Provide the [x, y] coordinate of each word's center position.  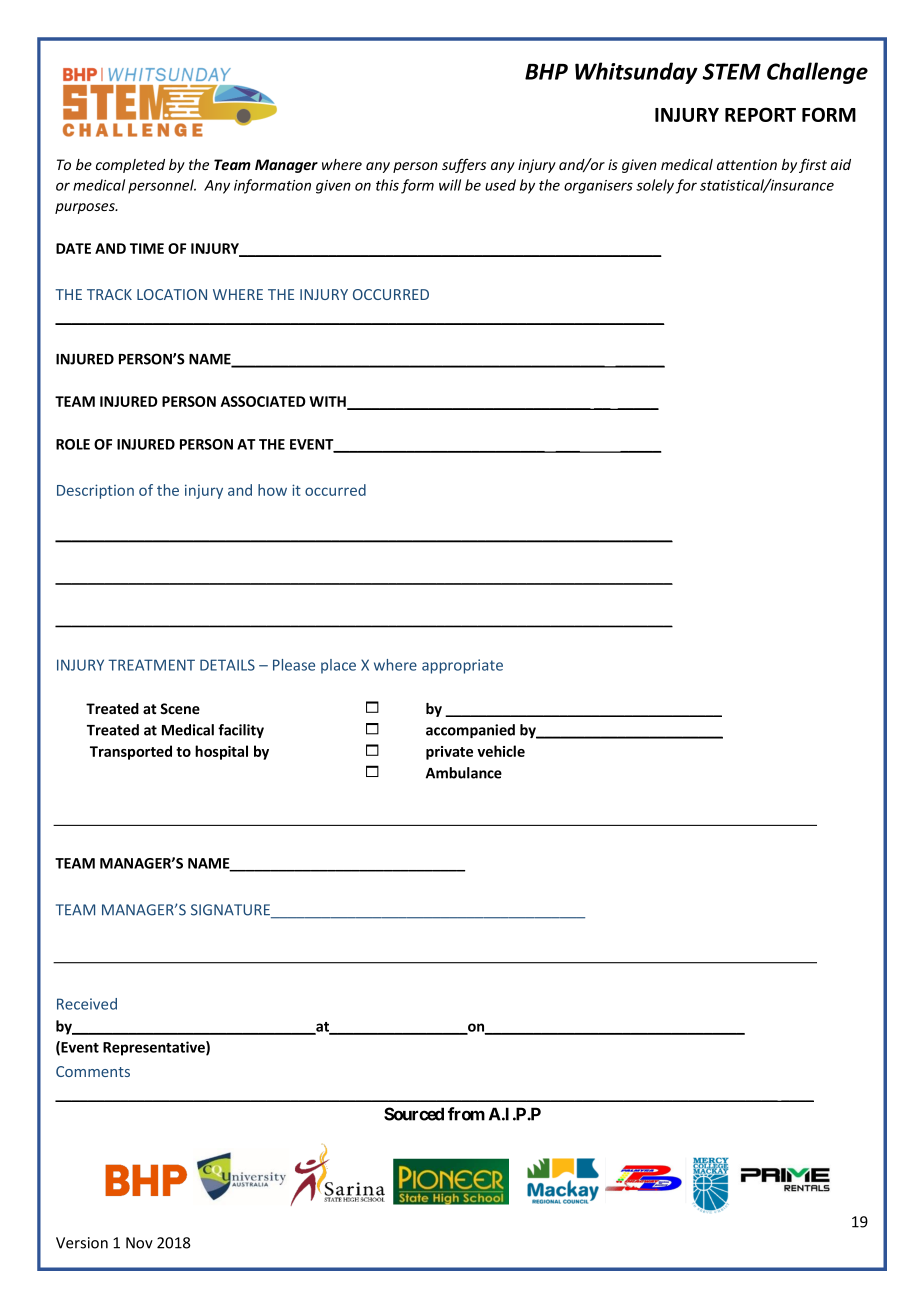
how [272, 490]
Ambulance [464, 773]
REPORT [760, 114]
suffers [464, 166]
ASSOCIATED [263, 401]
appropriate [462, 666]
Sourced [414, 1114]
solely [655, 186]
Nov [139, 1243]
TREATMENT [151, 665]
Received [87, 1004]
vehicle [501, 751]
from [466, 1114]
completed [130, 166]
